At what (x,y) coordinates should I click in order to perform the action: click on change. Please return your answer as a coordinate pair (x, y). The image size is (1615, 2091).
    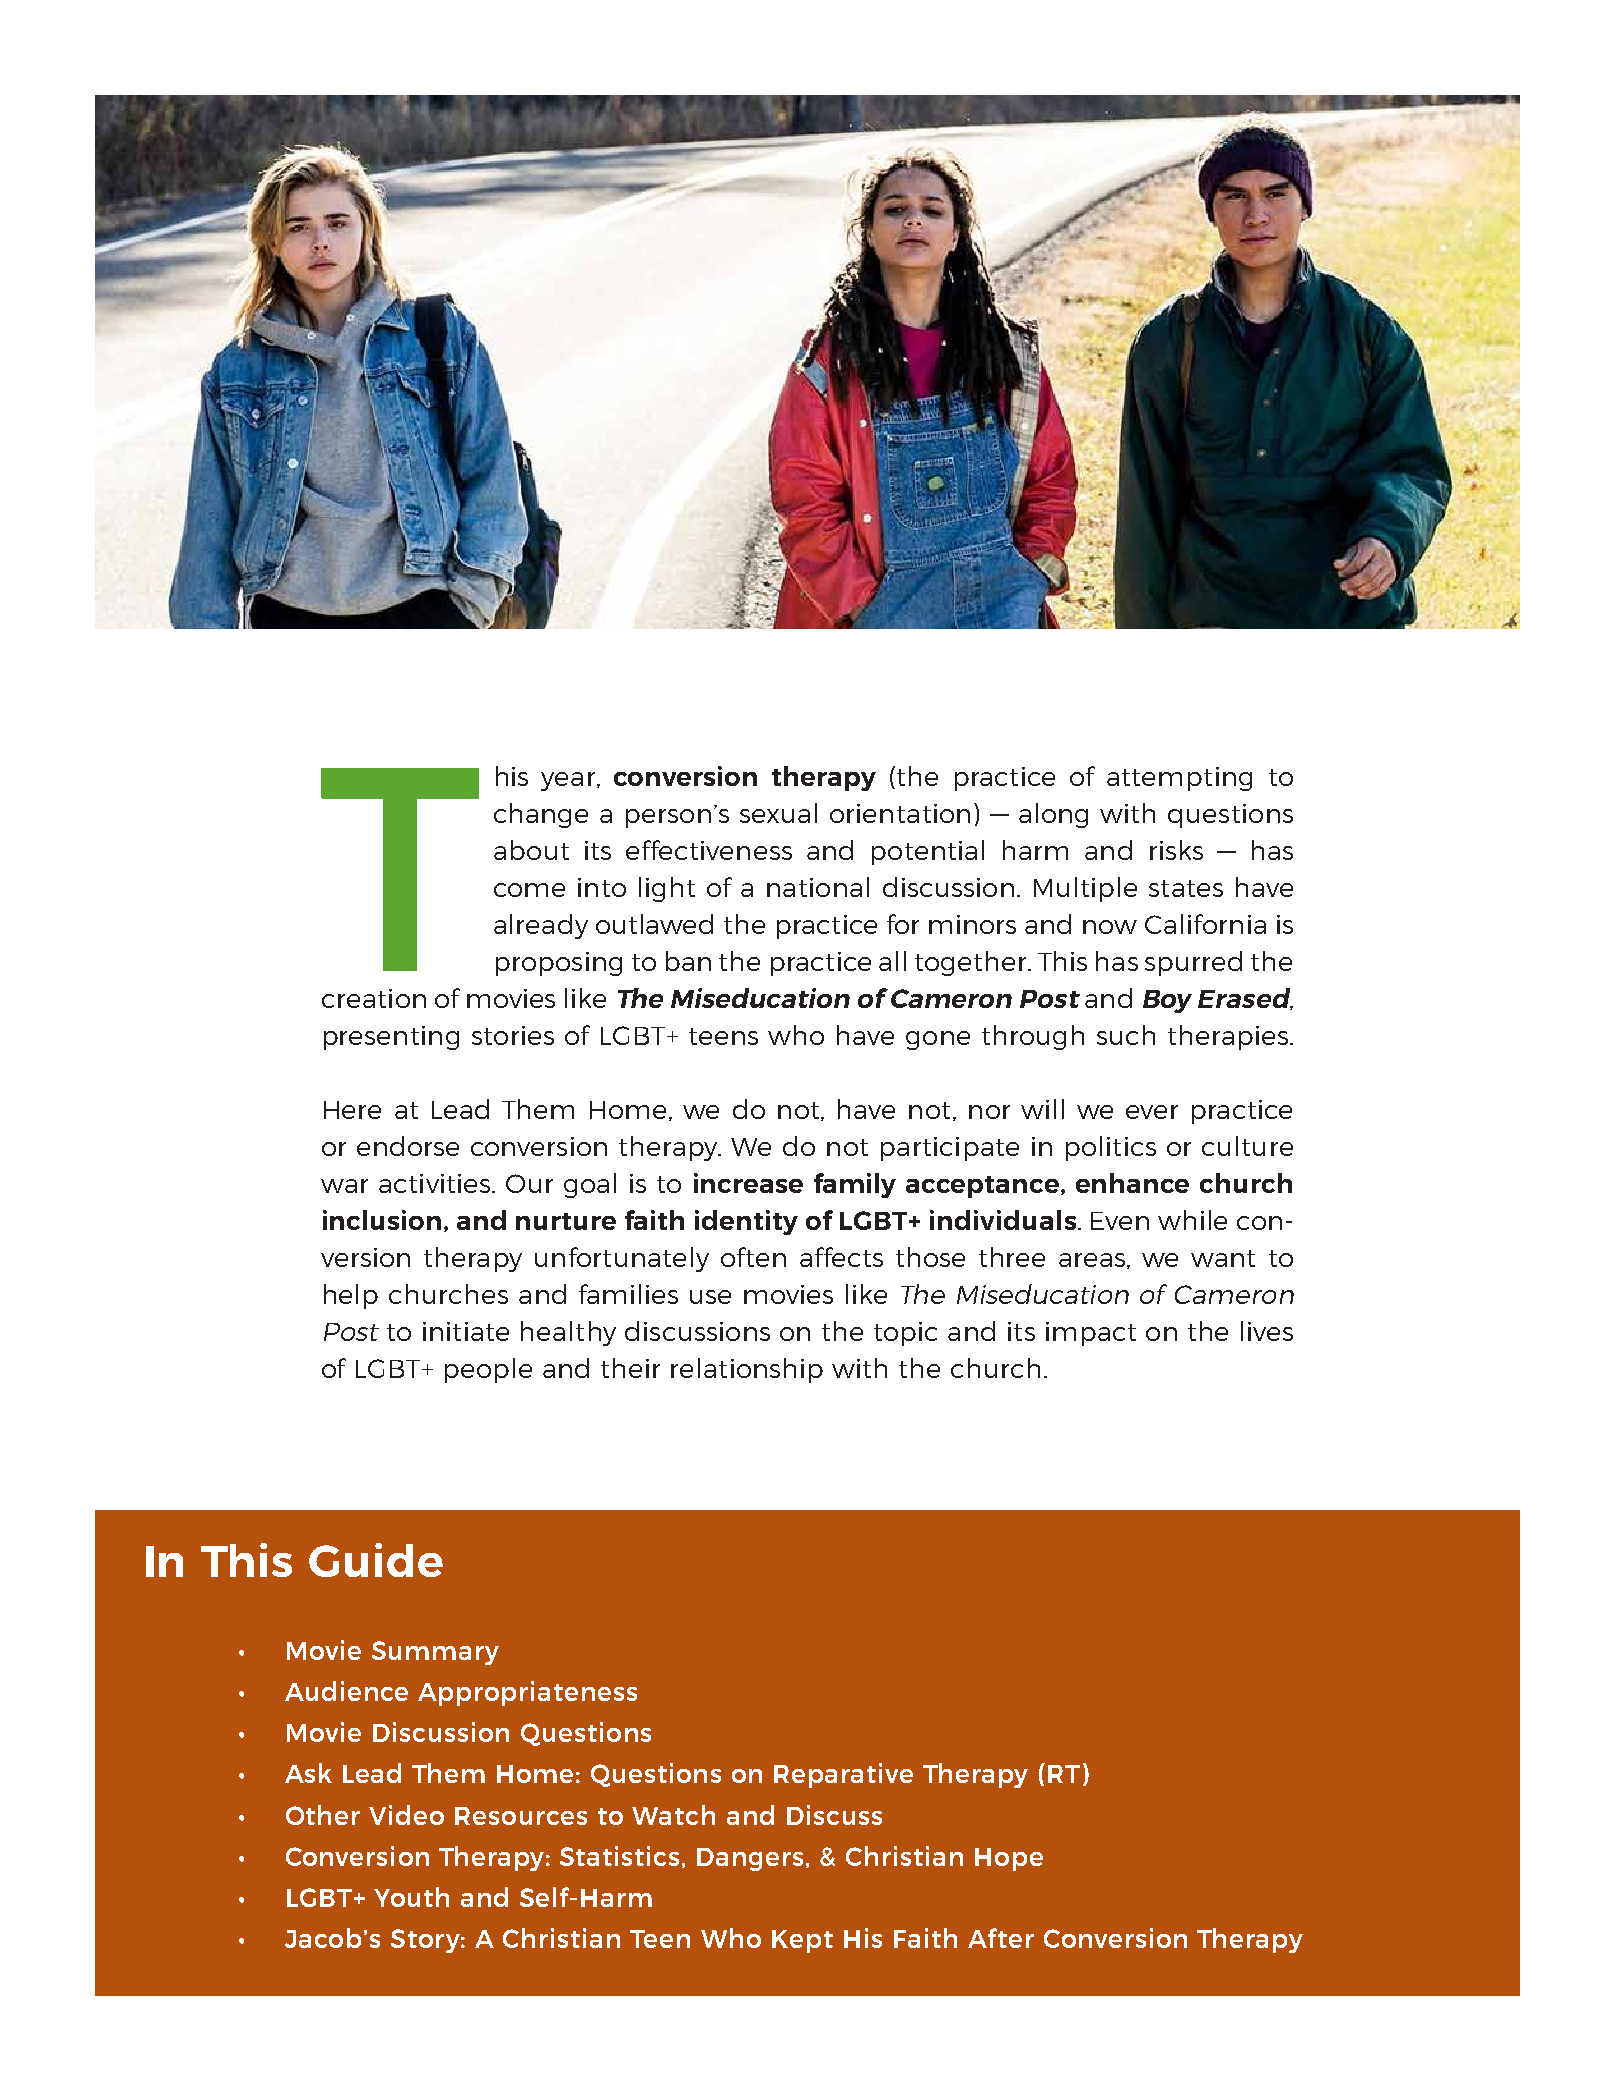
    Looking at the image, I should click on (541, 815).
